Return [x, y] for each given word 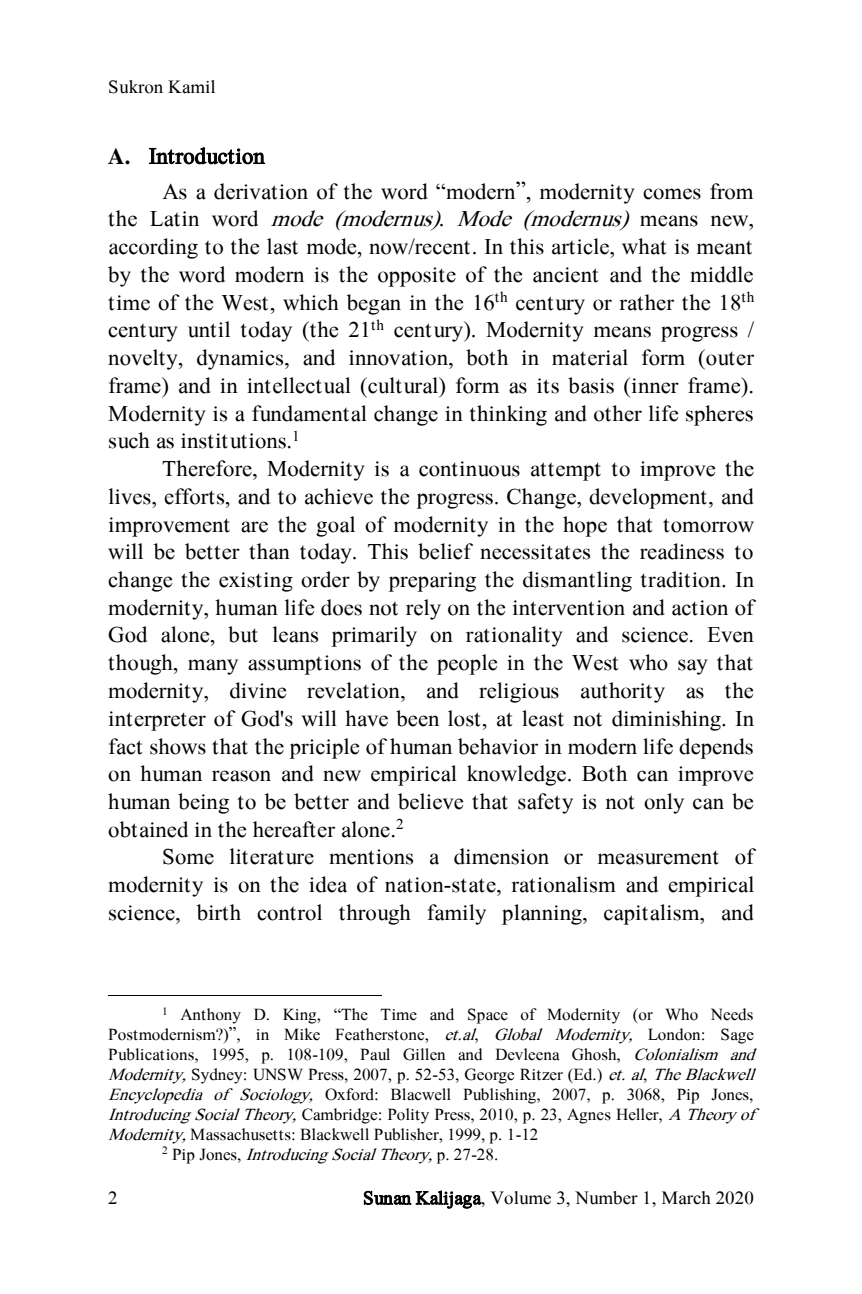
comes [672, 194]
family [456, 914]
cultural [403, 386]
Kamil [191, 87]
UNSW [278, 1074]
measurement [658, 857]
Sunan [387, 1198]
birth [219, 912]
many [213, 667]
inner [654, 385]
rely [423, 609]
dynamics [241, 359]
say [693, 667]
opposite [417, 277]
